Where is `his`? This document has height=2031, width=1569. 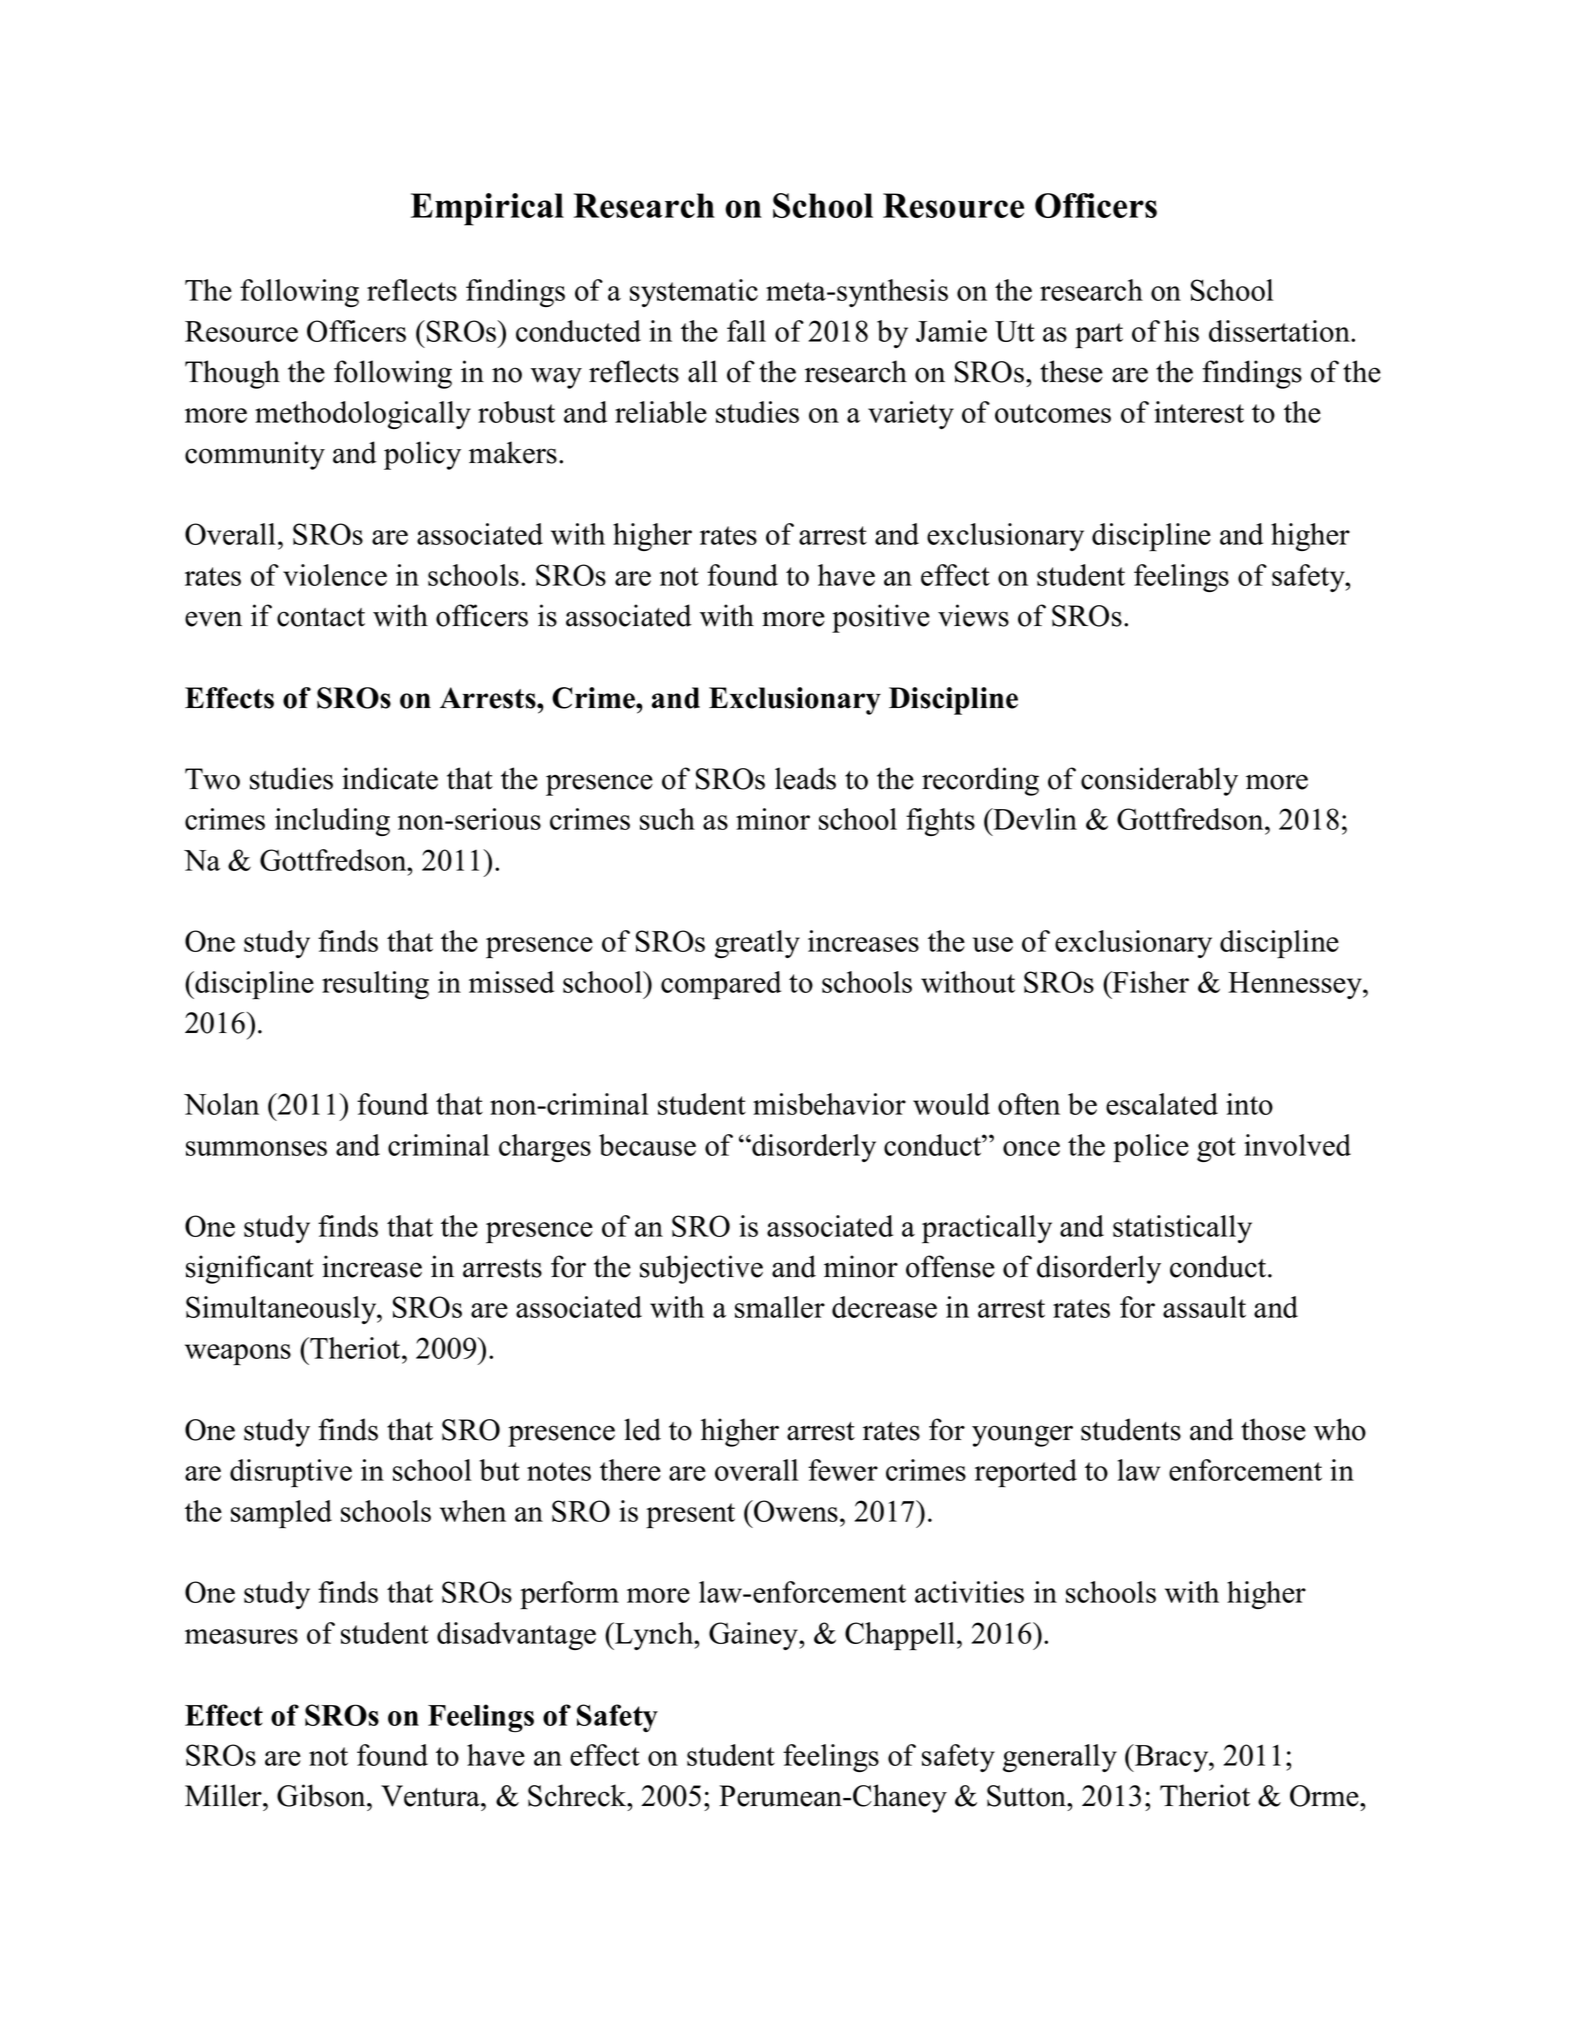 his is located at coordinates (1181, 331).
